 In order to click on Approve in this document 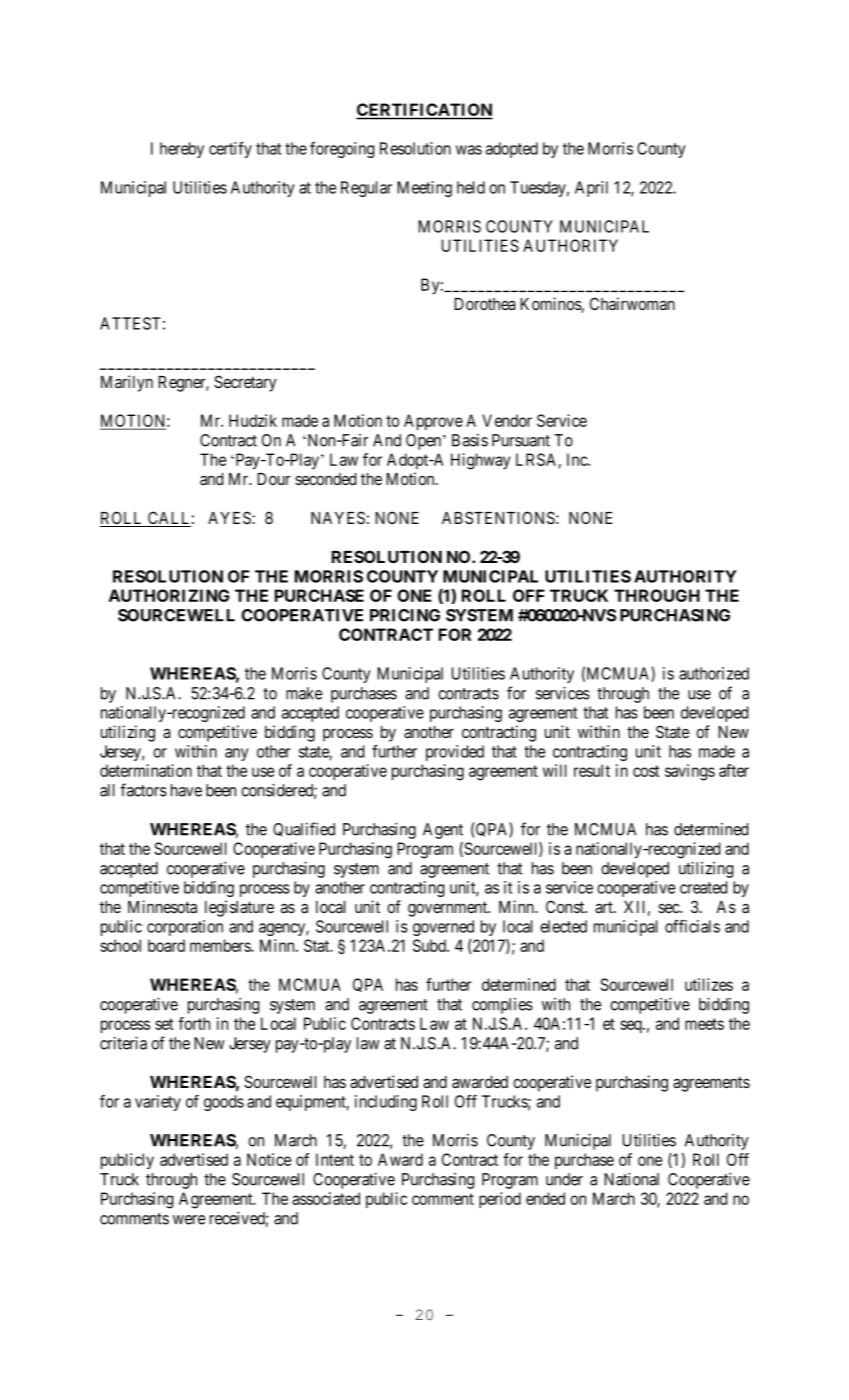, I will do `click(433, 422)`.
